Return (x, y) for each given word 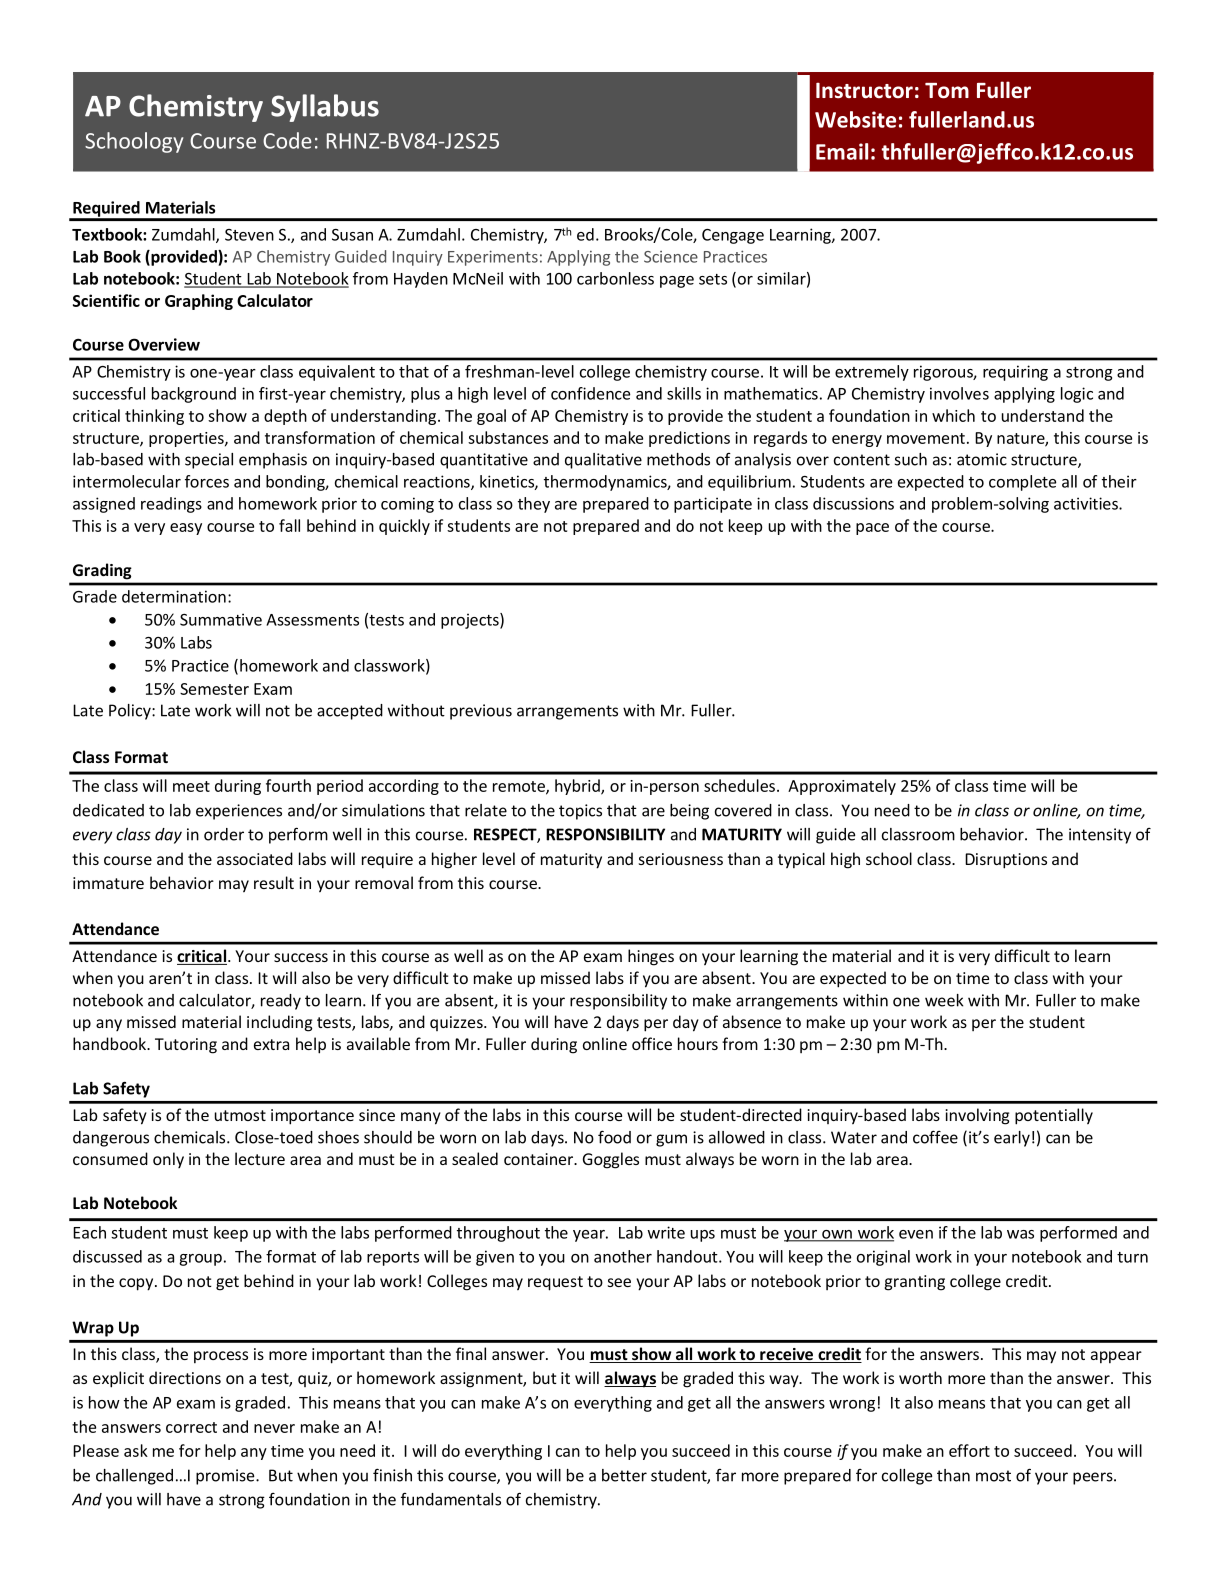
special (209, 461)
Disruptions (1006, 861)
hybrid (578, 787)
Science (671, 257)
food (614, 1137)
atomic (982, 459)
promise (226, 1477)
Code (287, 140)
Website (855, 119)
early (1012, 1139)
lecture (260, 1158)
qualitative (603, 461)
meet (191, 786)
